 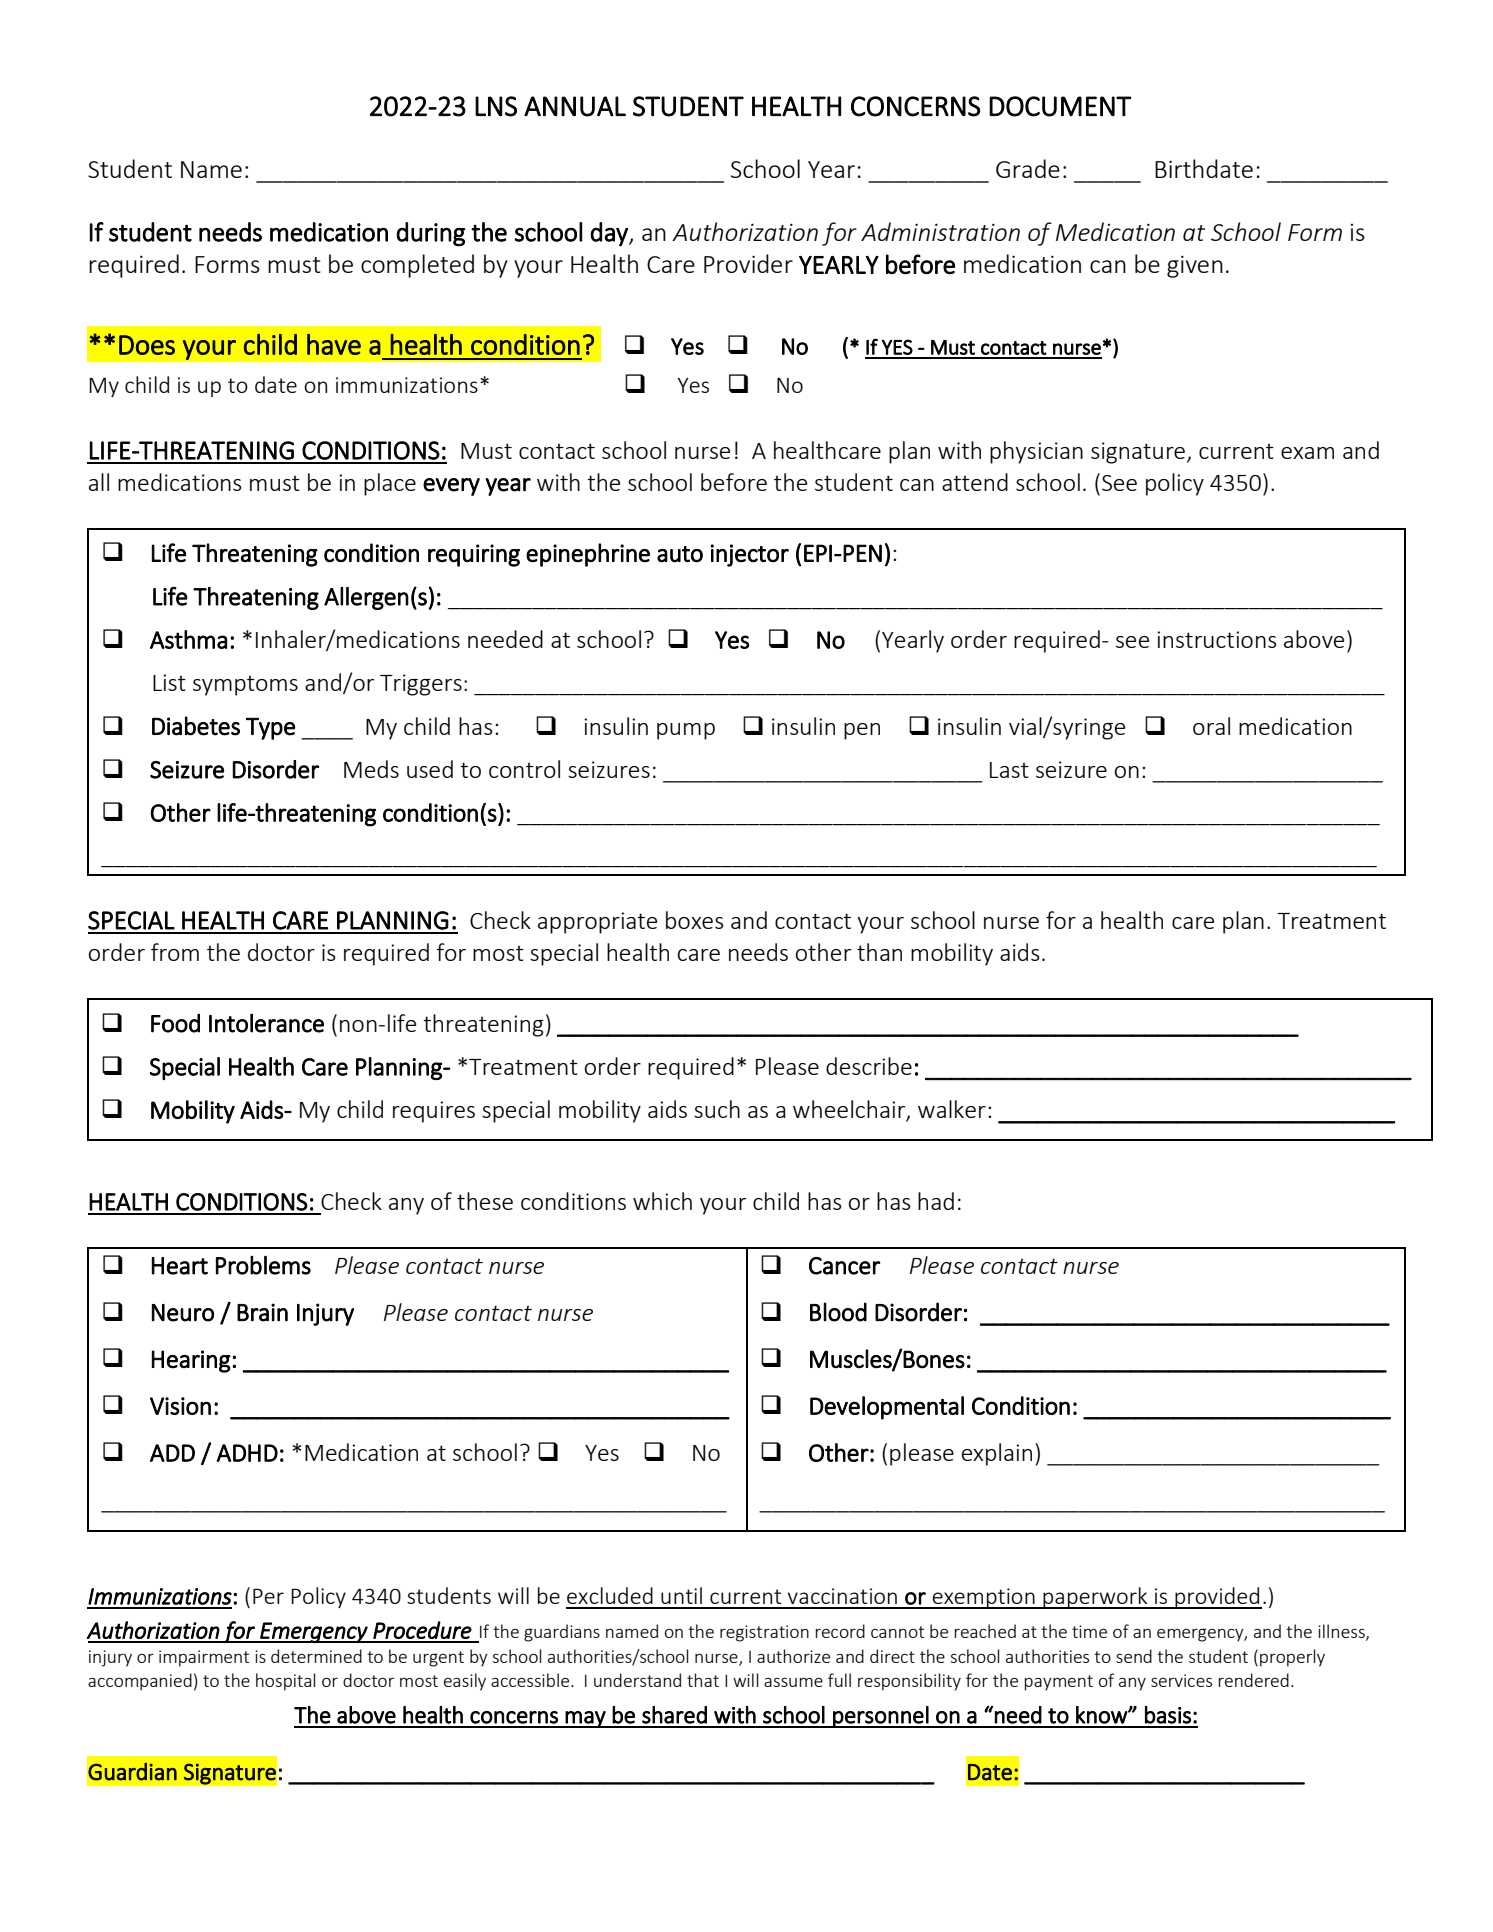 I want to click on DOCUMENT, so click(x=1060, y=106).
